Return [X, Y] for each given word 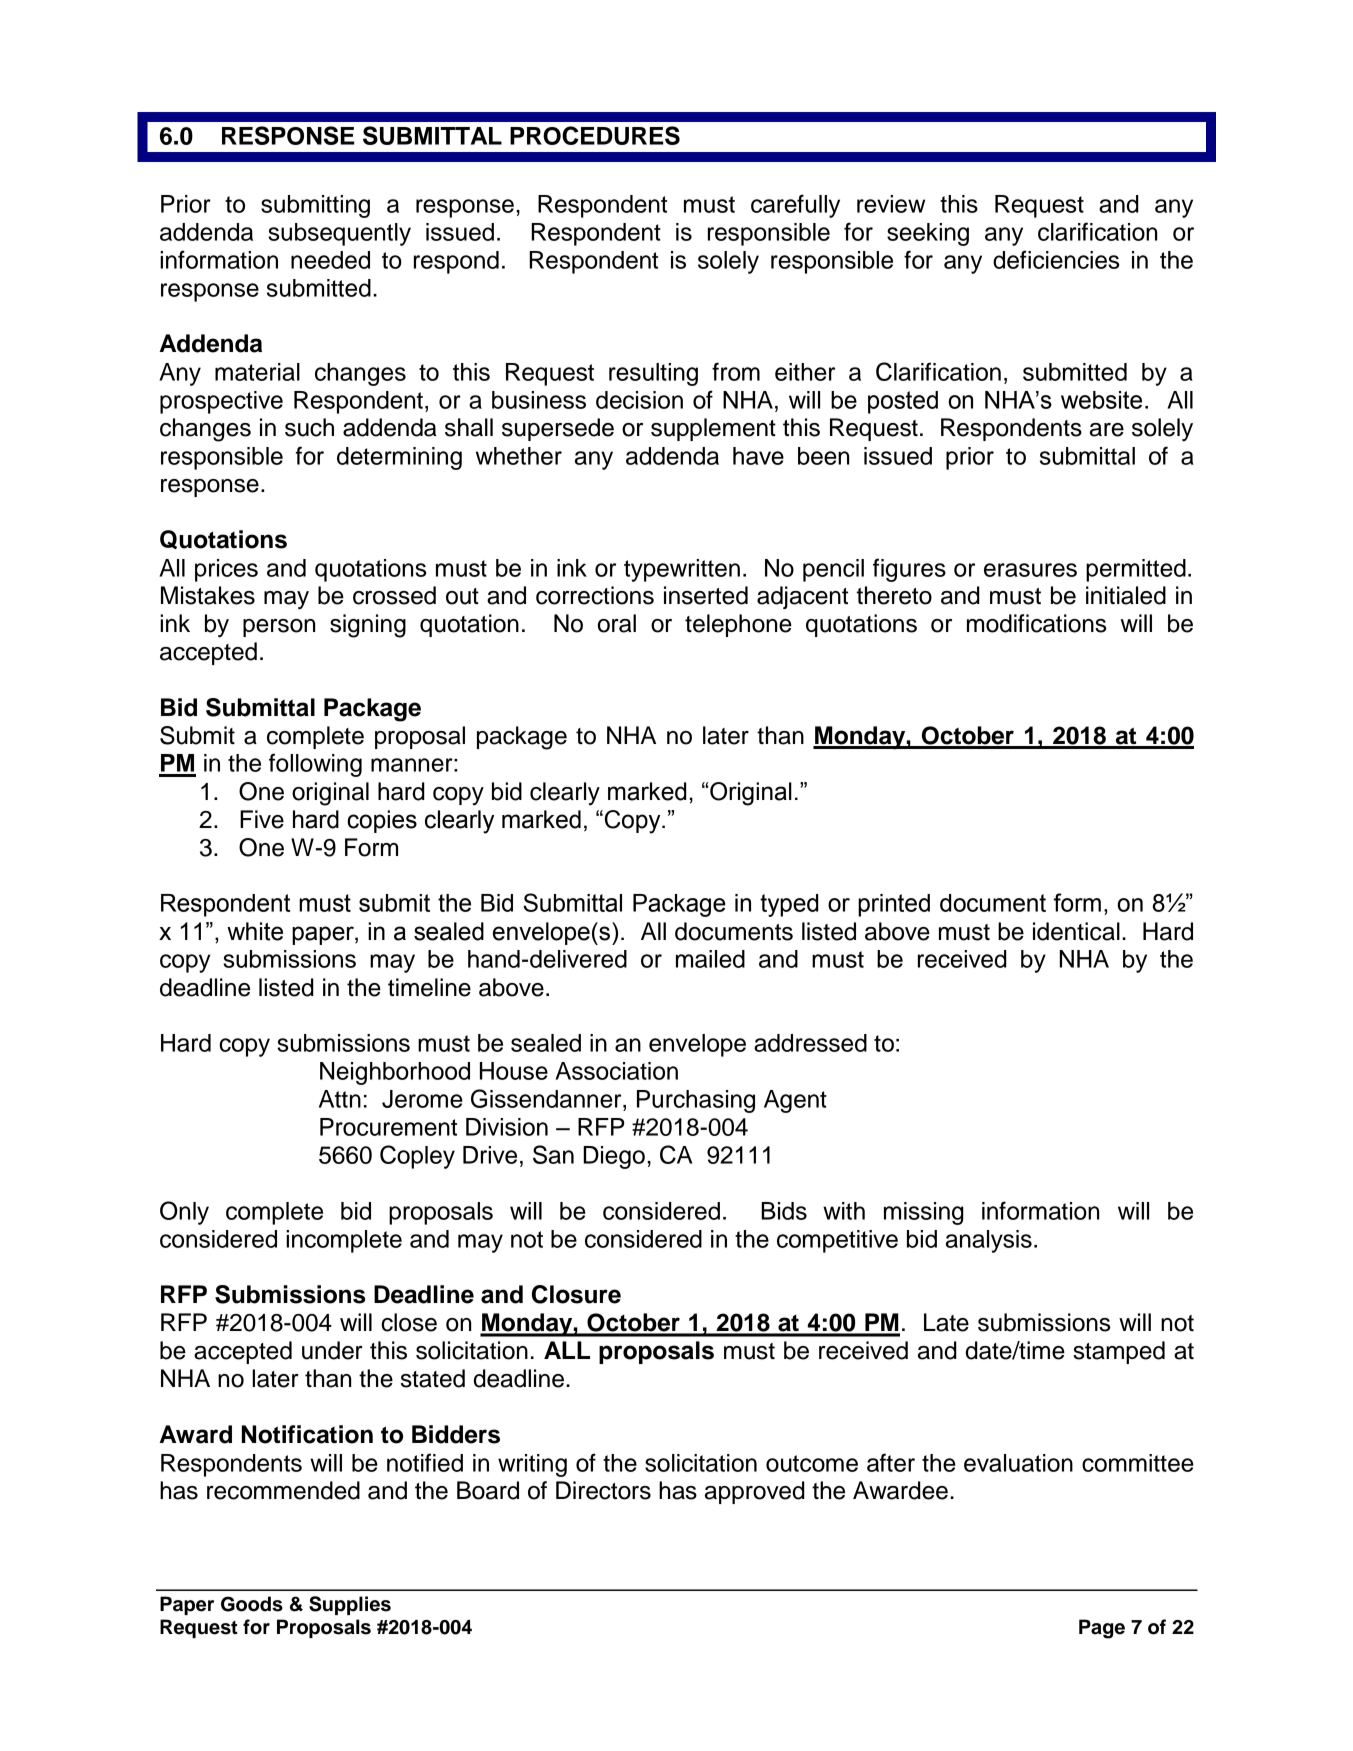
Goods [252, 1604]
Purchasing [696, 1101]
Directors [603, 1490]
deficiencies [1056, 259]
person [279, 628]
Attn [340, 1099]
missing [924, 1213]
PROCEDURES [595, 135]
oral [617, 623]
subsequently [339, 234]
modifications [1036, 623]
